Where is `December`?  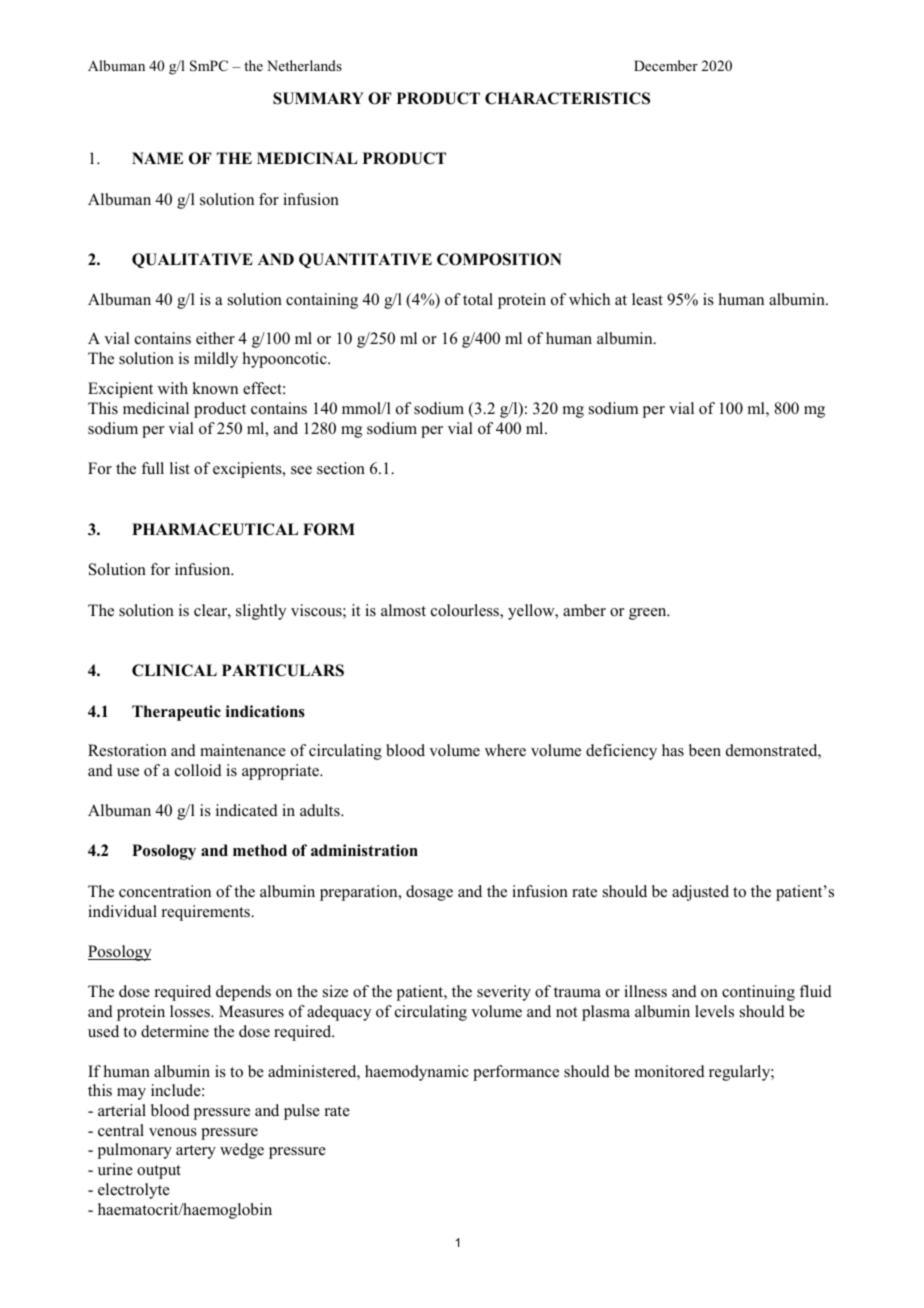
December is located at coordinates (666, 65).
